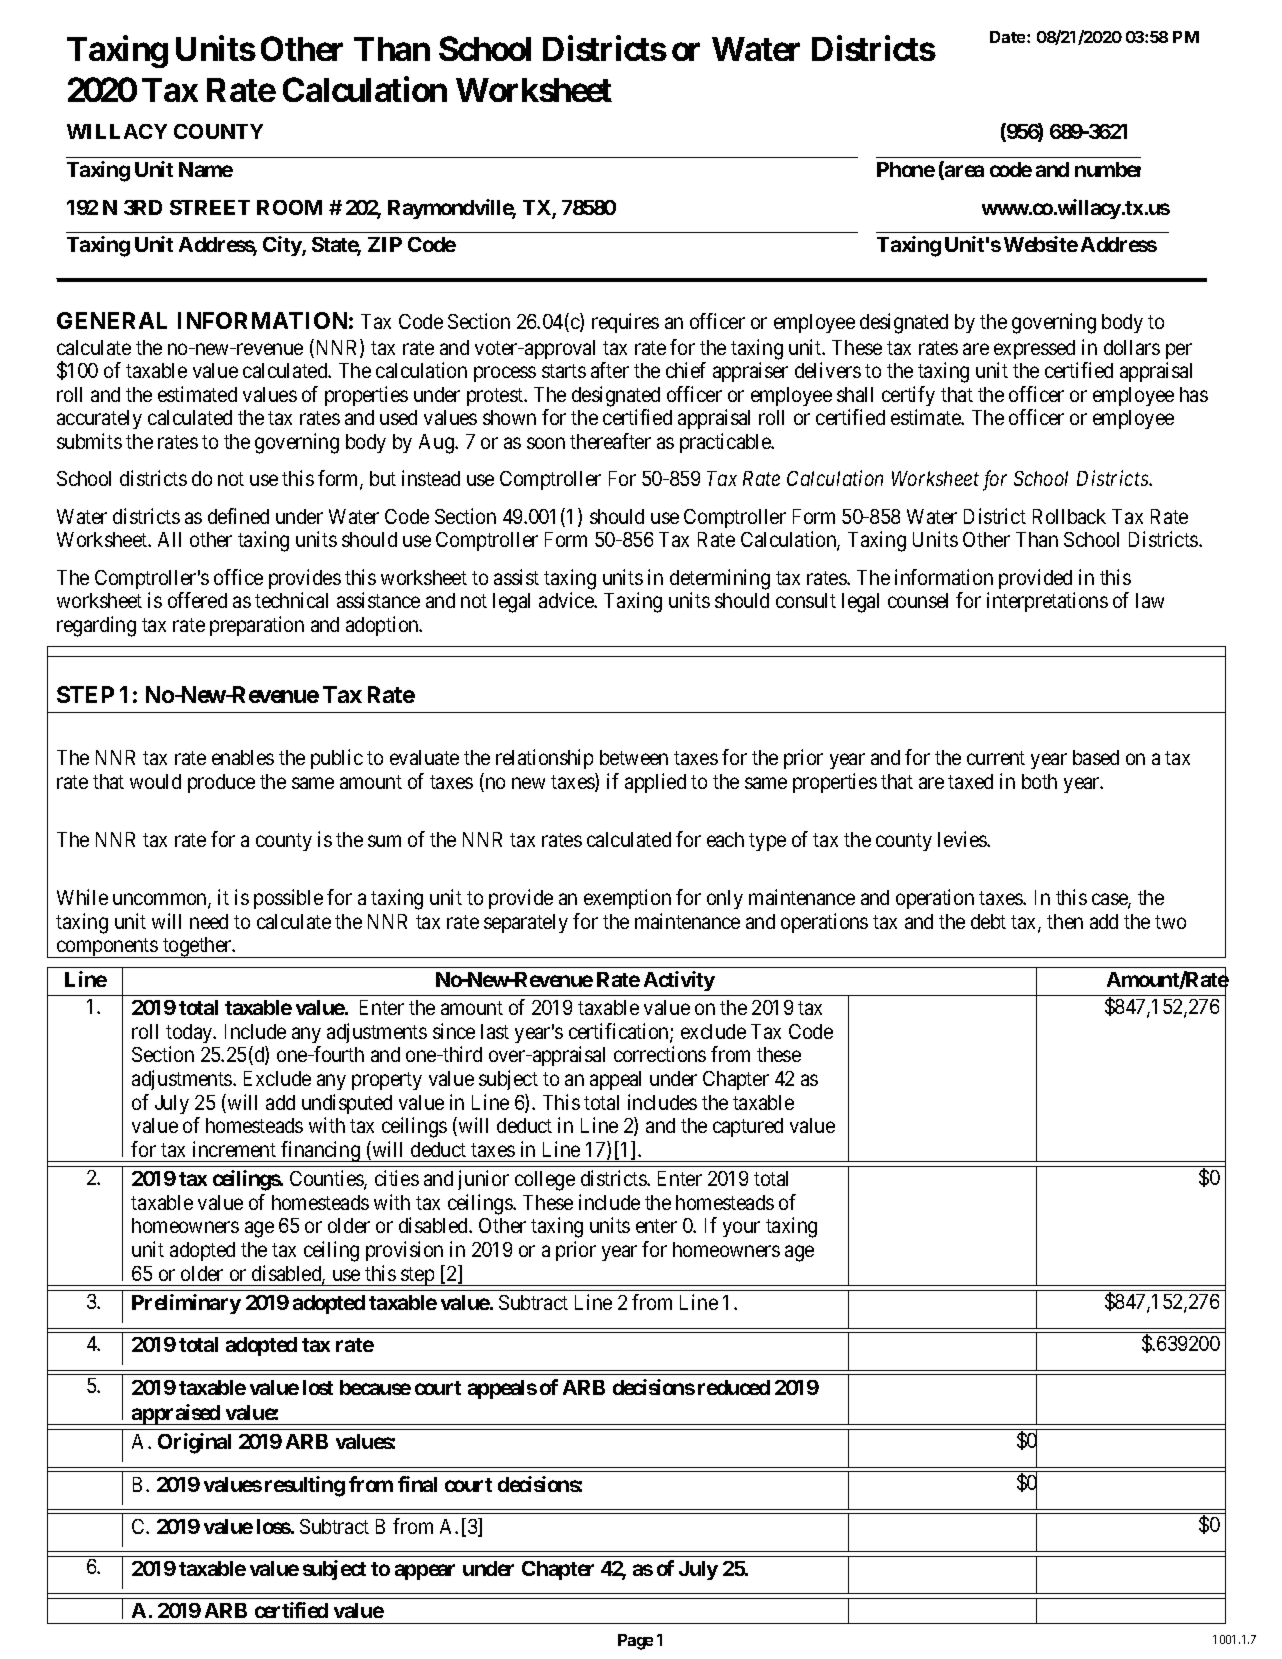 This image has height=1659, width=1282. What do you see at coordinates (305, 1486) in the image?
I see `resulting` at bounding box center [305, 1486].
